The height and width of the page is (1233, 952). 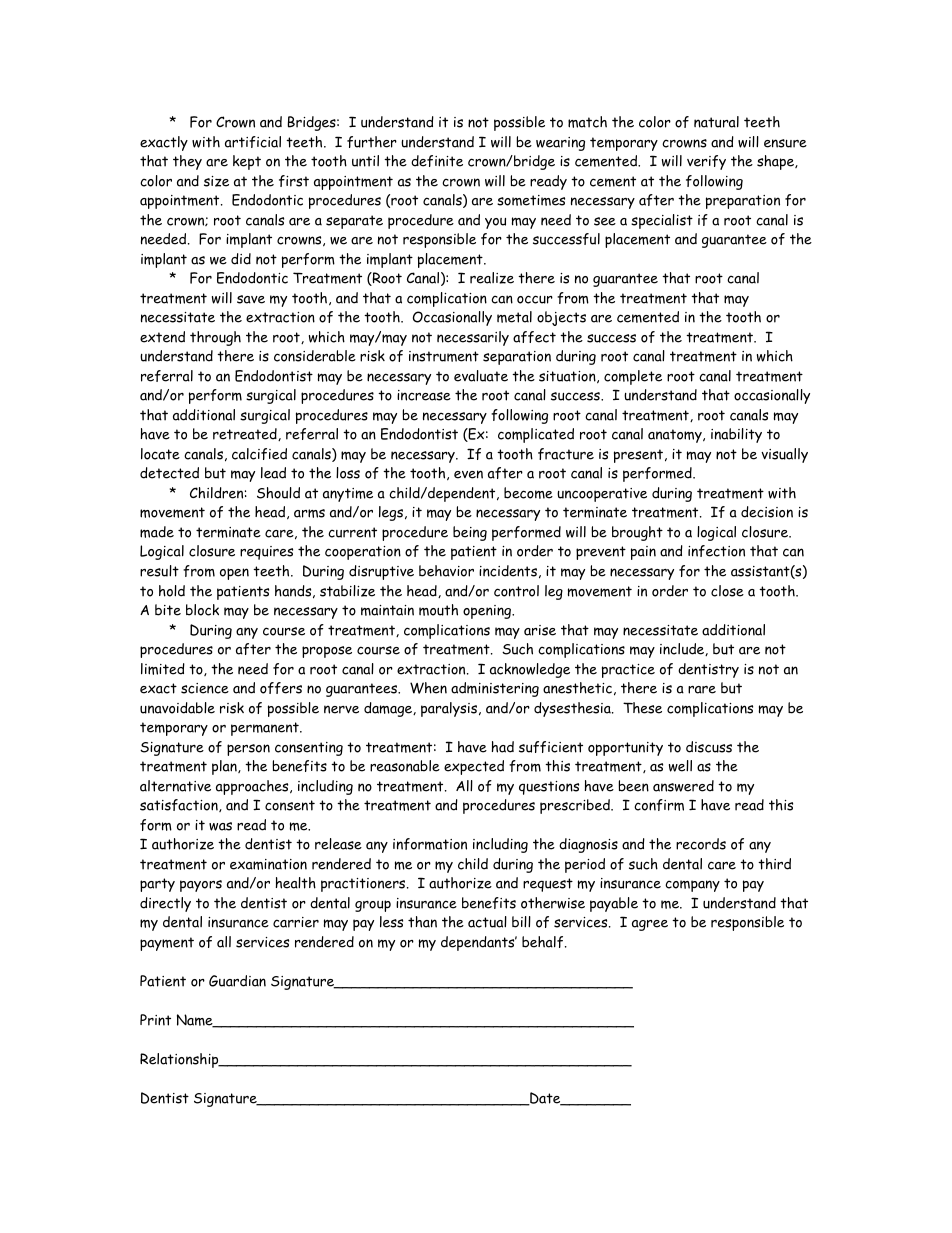 What do you see at coordinates (205, 688) in the page?
I see `science` at bounding box center [205, 688].
